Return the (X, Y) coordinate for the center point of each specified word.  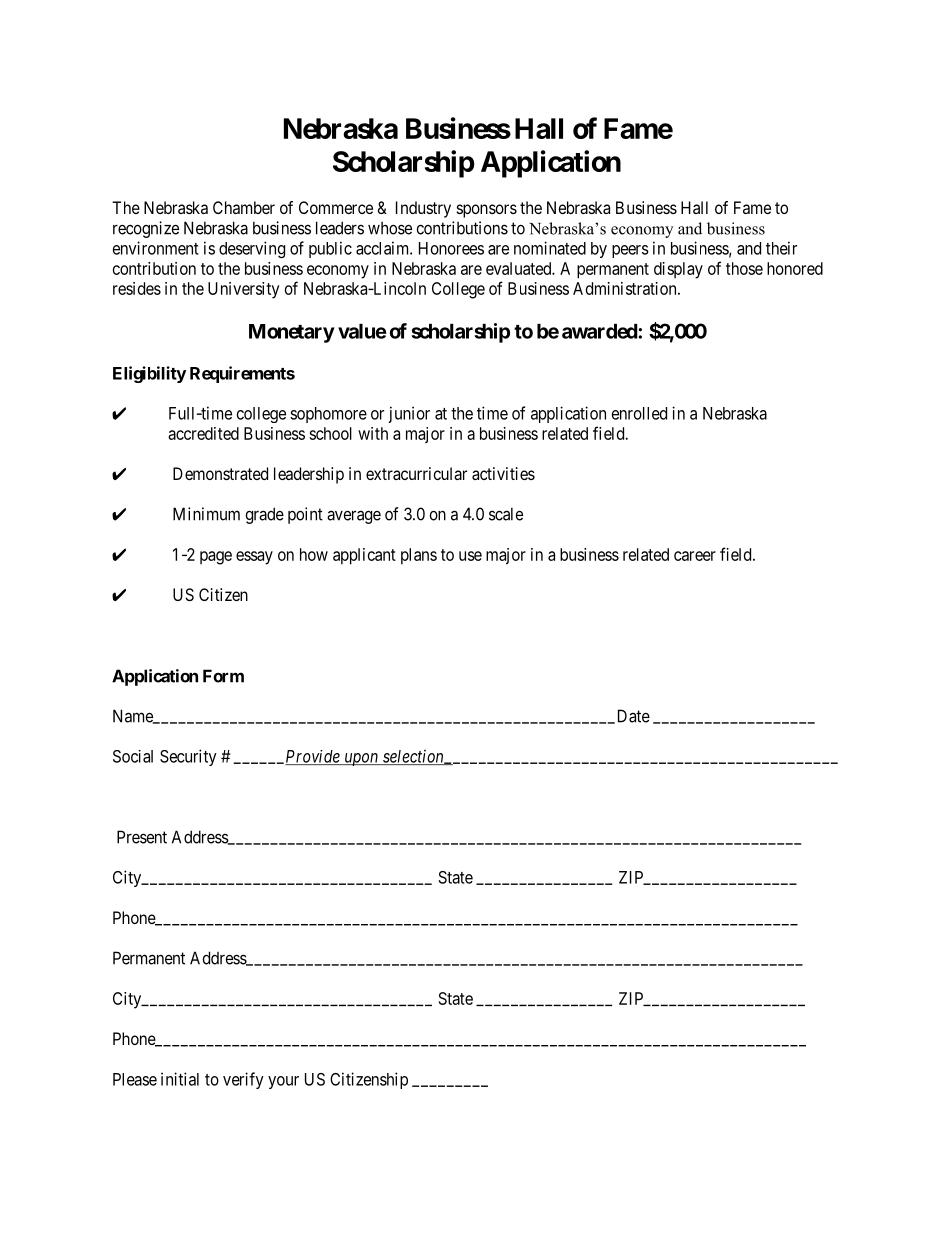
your (283, 1082)
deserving (252, 249)
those (744, 268)
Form (223, 676)
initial (180, 1079)
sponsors (487, 211)
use (470, 556)
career (695, 556)
